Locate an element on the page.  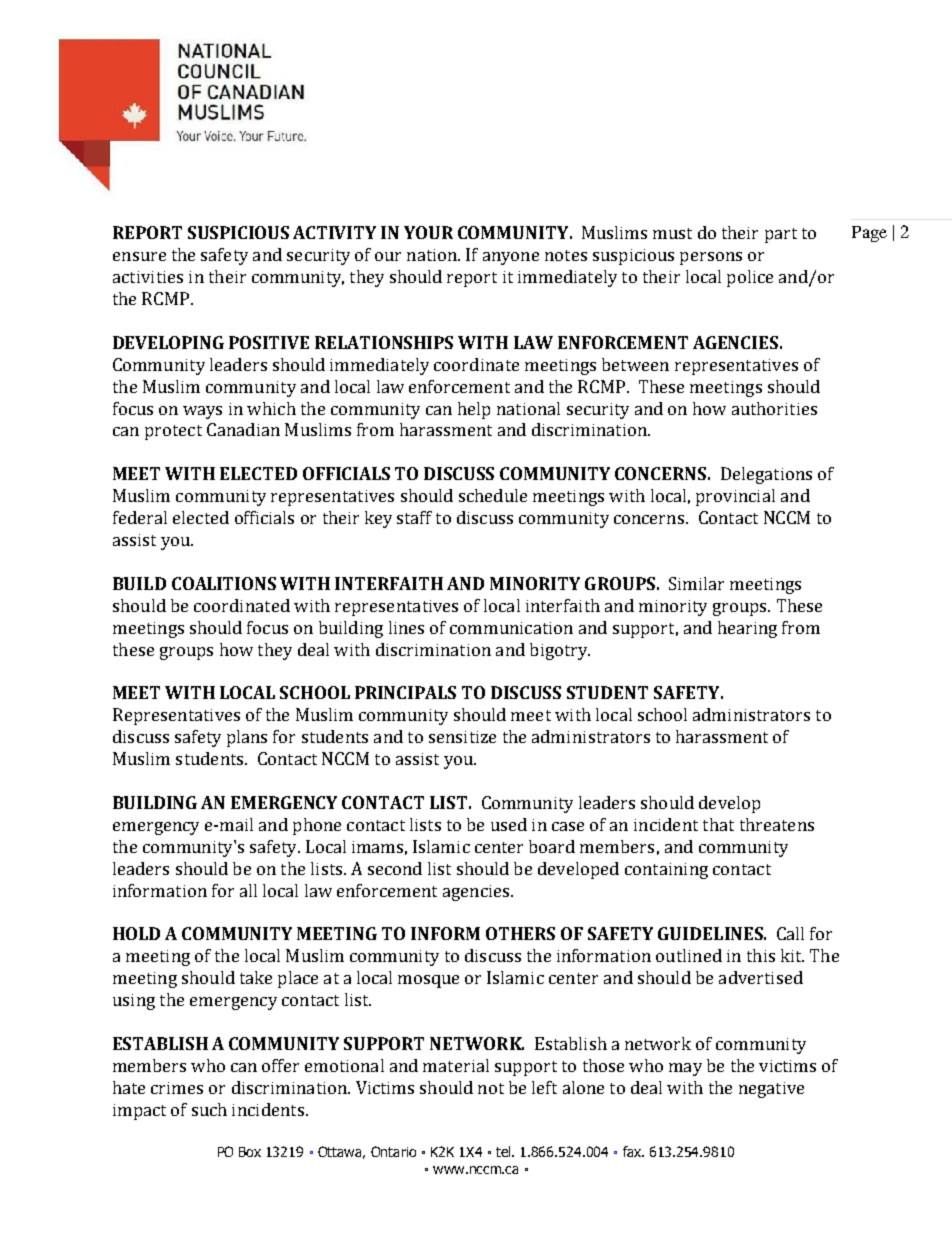
anyone is located at coordinates (511, 258).
